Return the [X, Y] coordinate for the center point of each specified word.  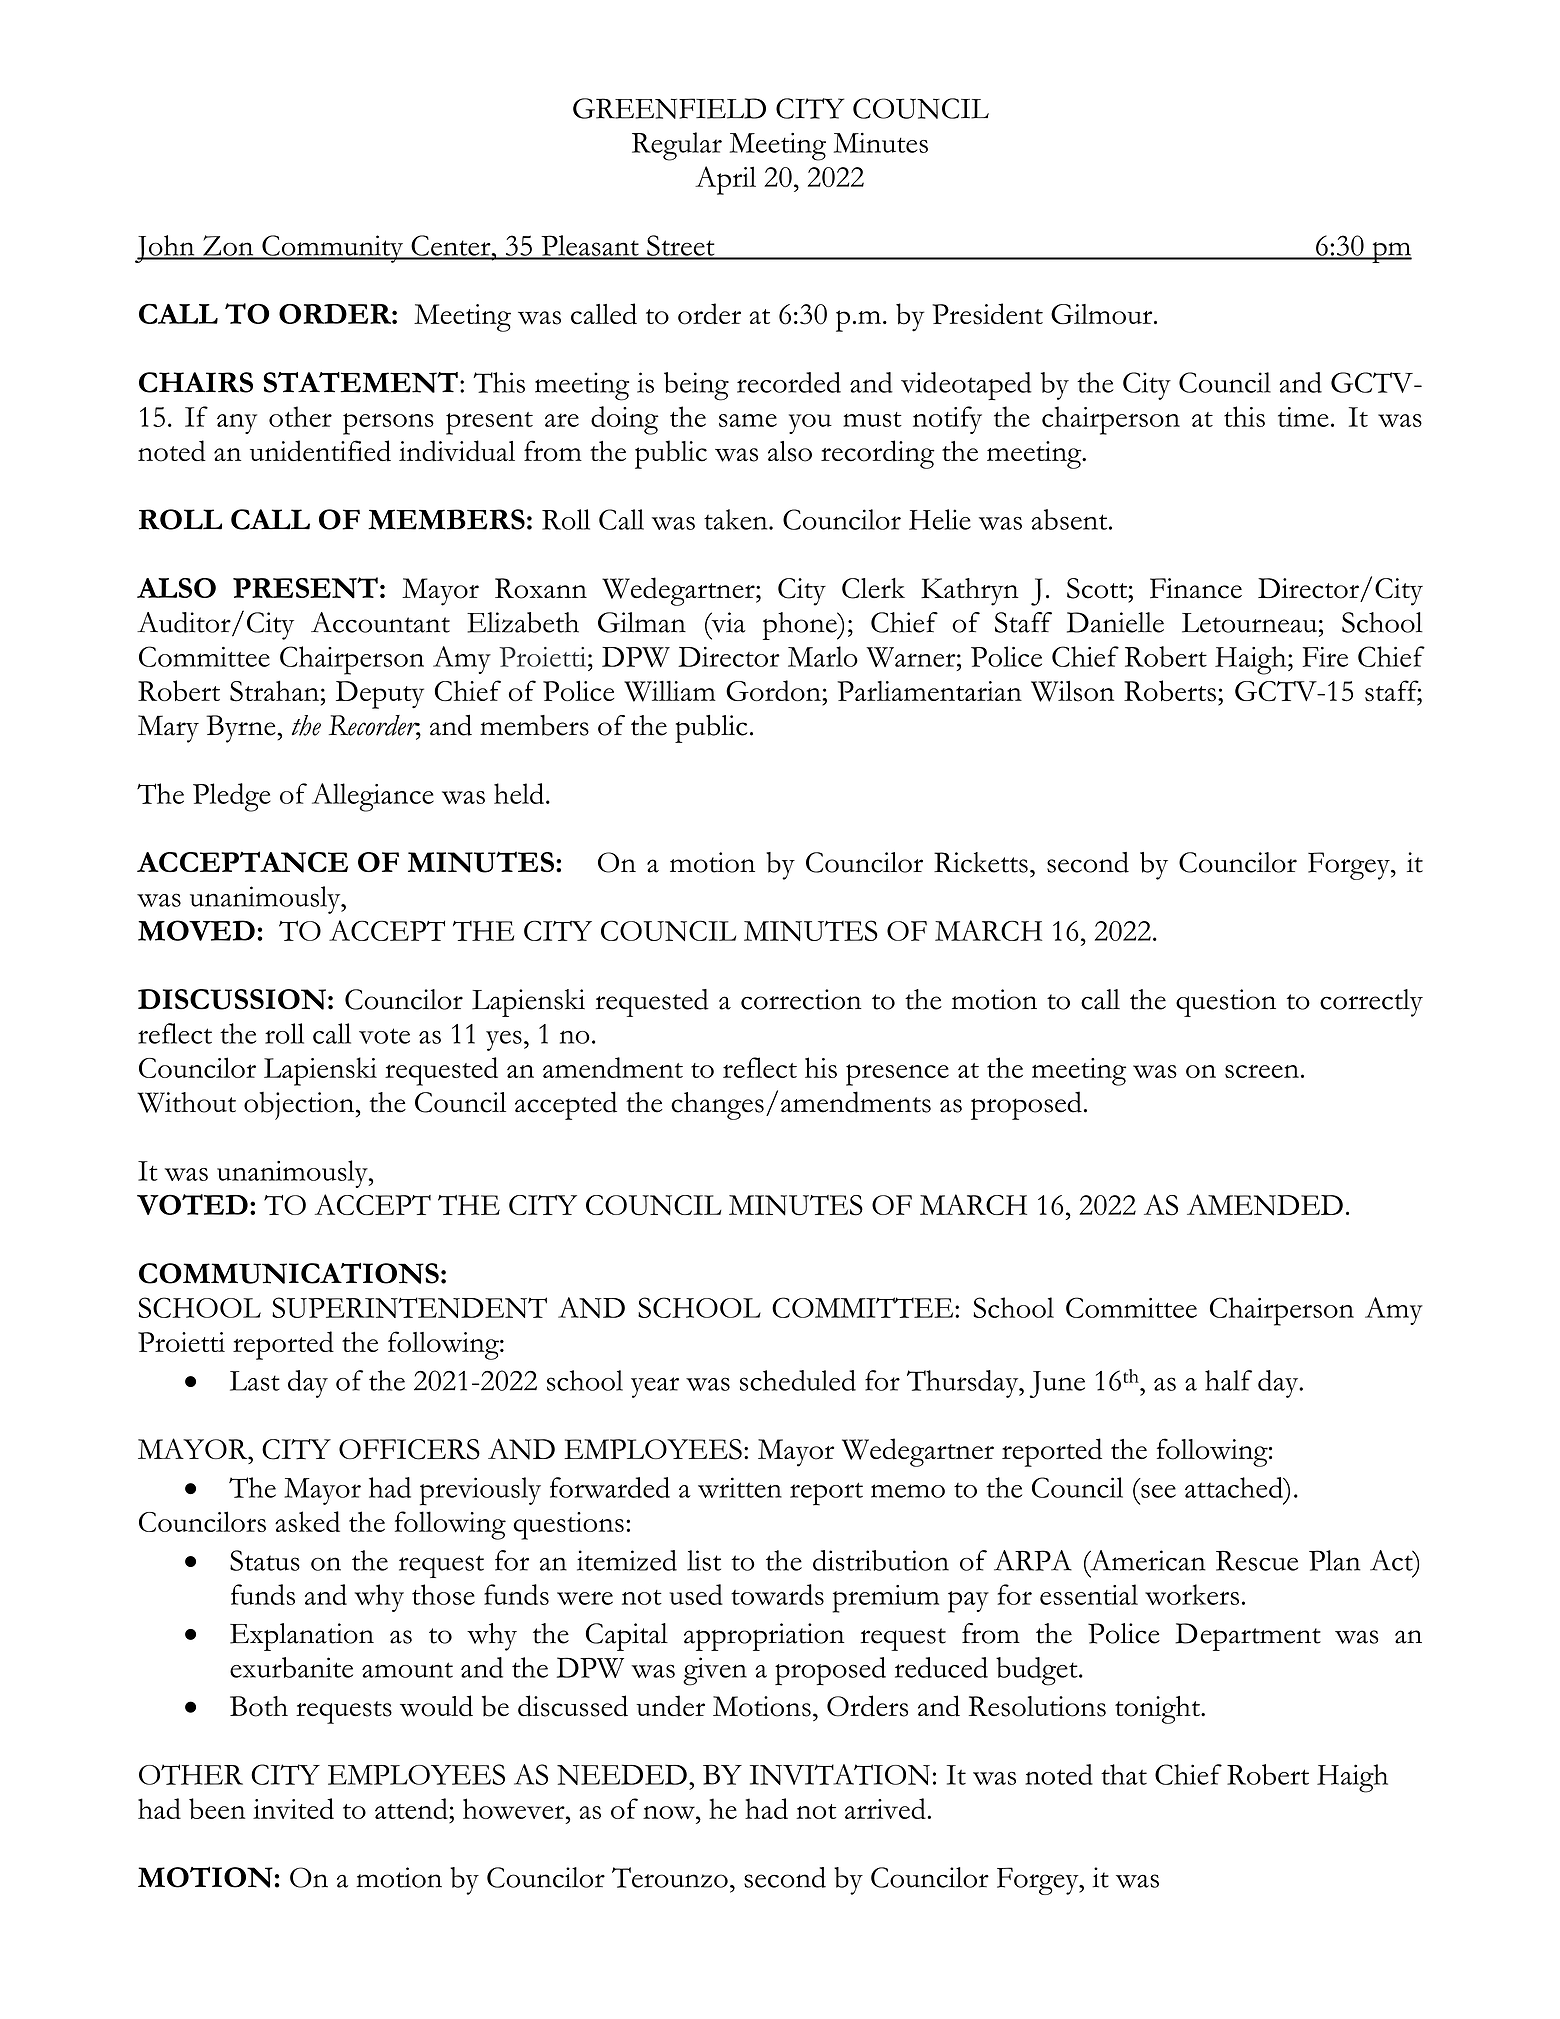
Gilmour [1103, 314]
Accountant [380, 622]
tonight [1158, 1710]
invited [293, 1808]
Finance [1196, 588]
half [1228, 1380]
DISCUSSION [232, 999]
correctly [1371, 1003]
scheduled [798, 1380]
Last [255, 1381]
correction [801, 999]
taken [737, 519]
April [725, 180]
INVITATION [840, 1774]
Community [333, 249]
